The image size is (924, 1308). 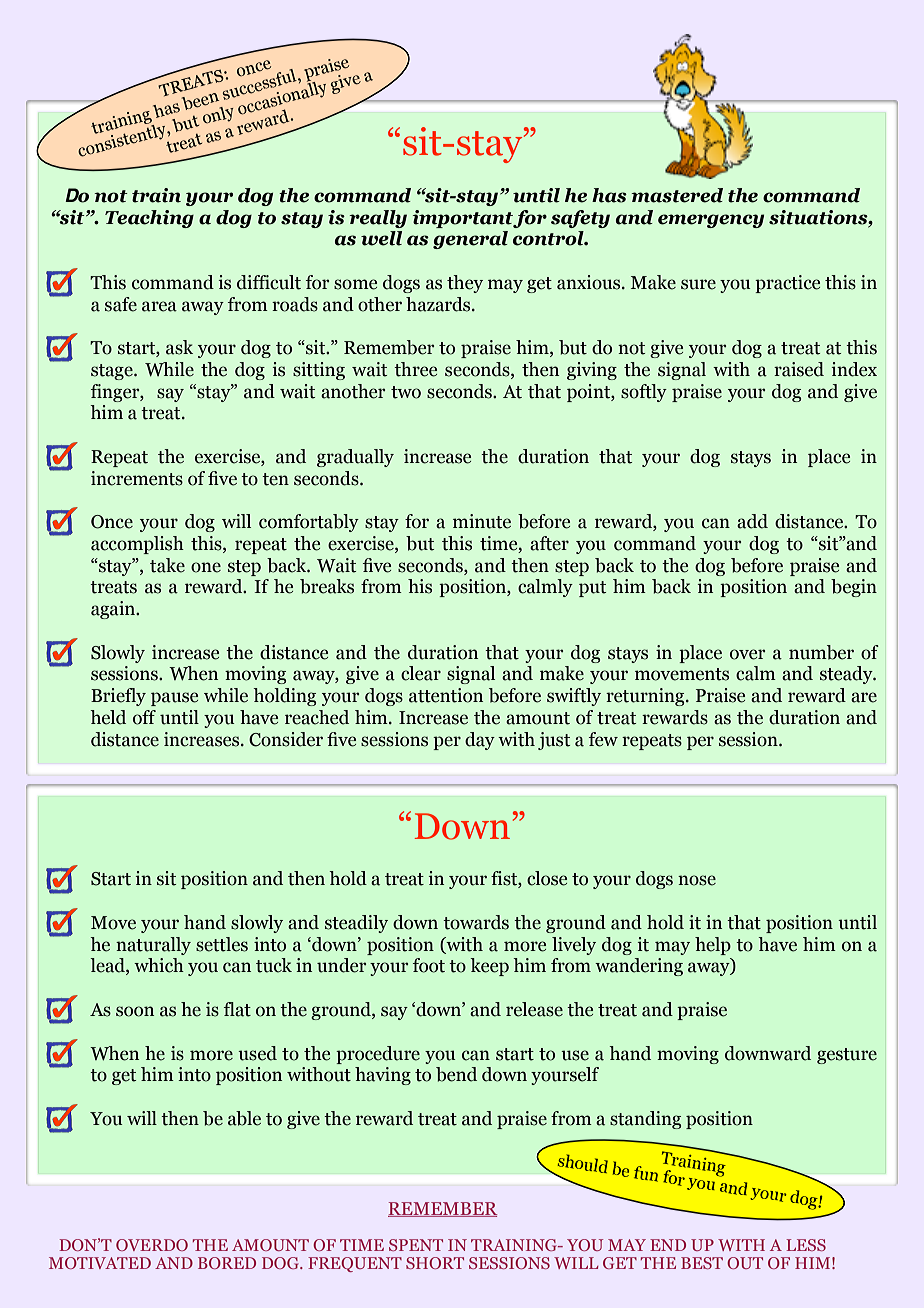 What do you see at coordinates (149, 219) in the screenshot?
I see `Teaching` at bounding box center [149, 219].
